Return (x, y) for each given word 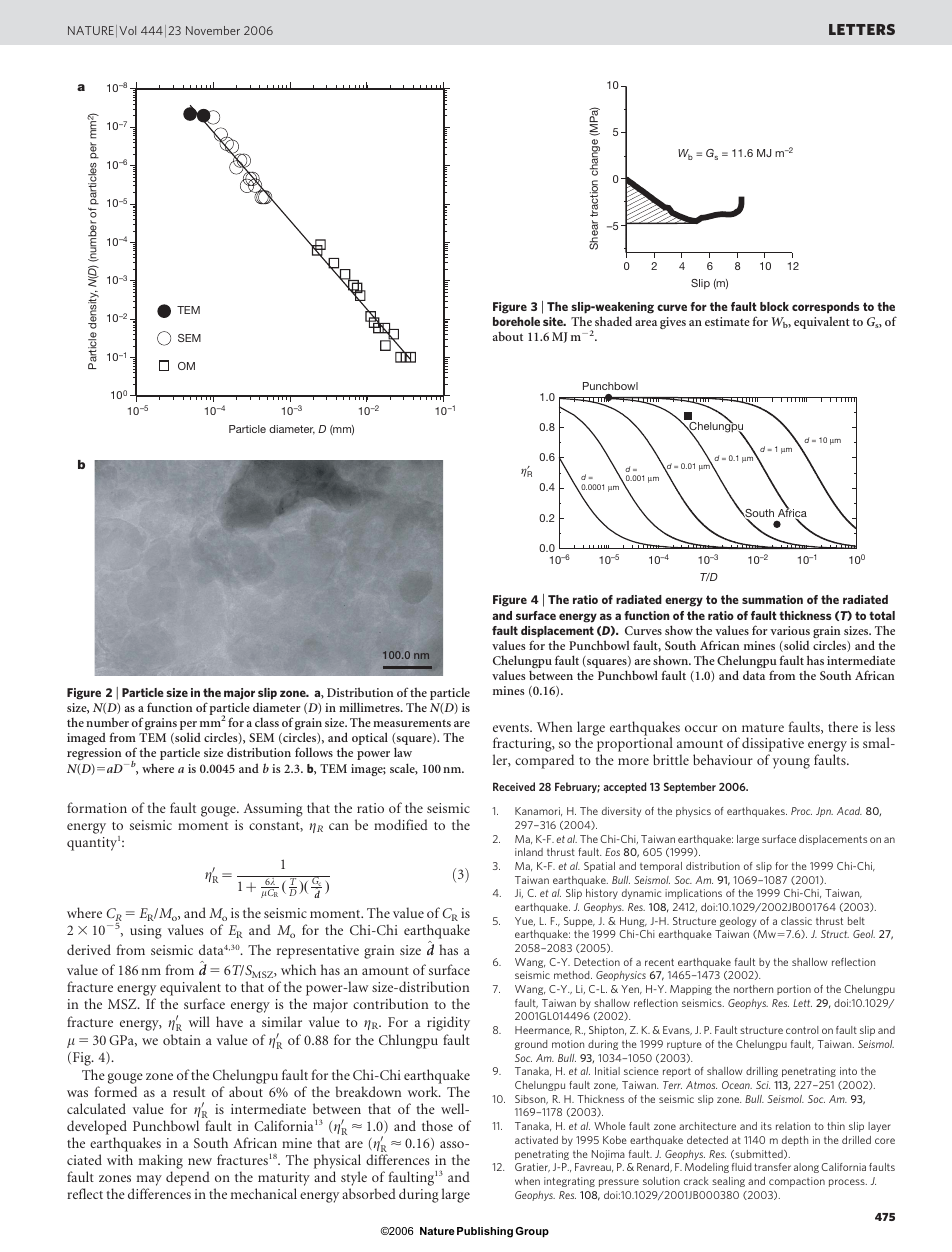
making (161, 1161)
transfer (772, 1167)
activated (536, 1140)
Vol (127, 30)
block (774, 306)
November (213, 30)
